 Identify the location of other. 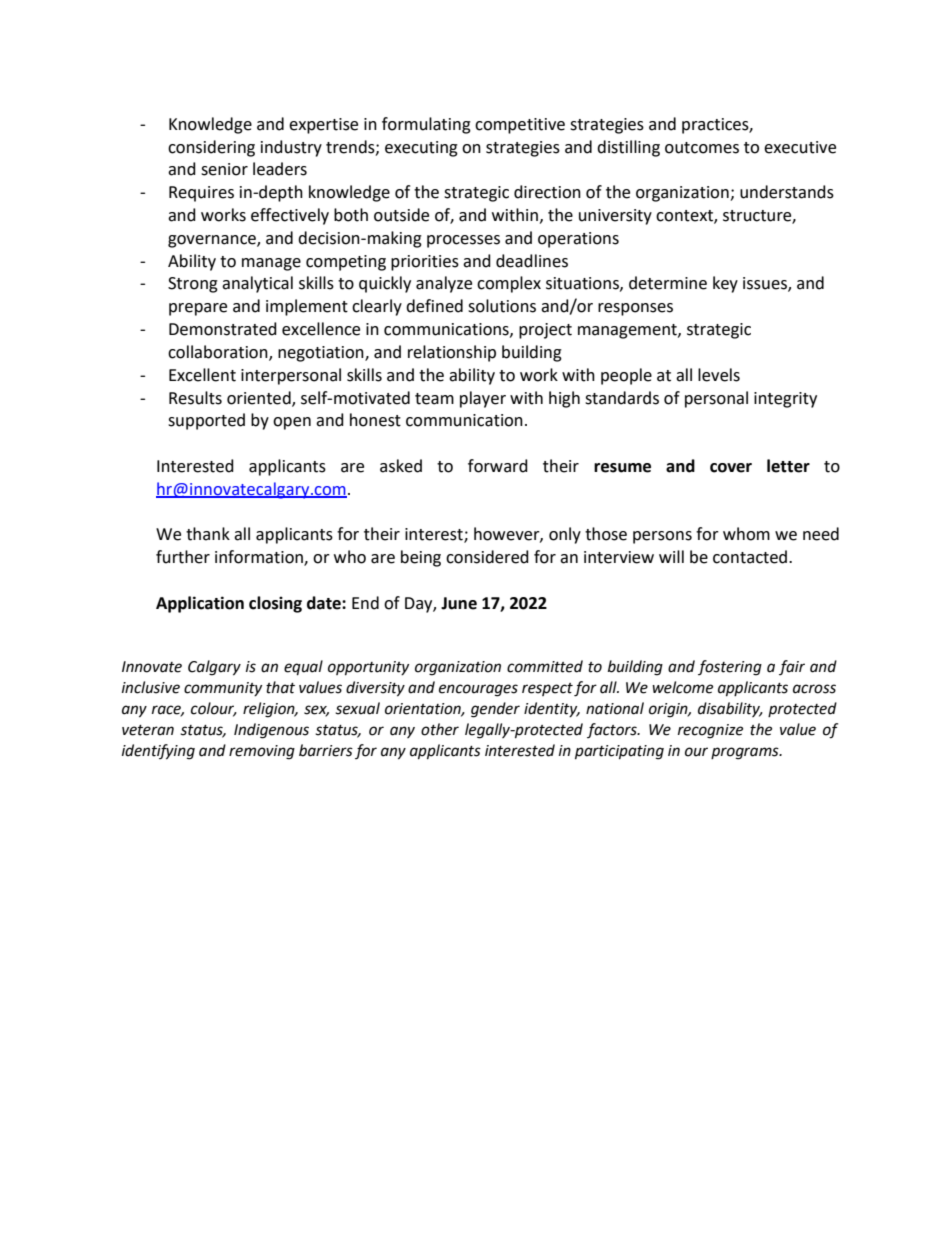
(440, 729).
